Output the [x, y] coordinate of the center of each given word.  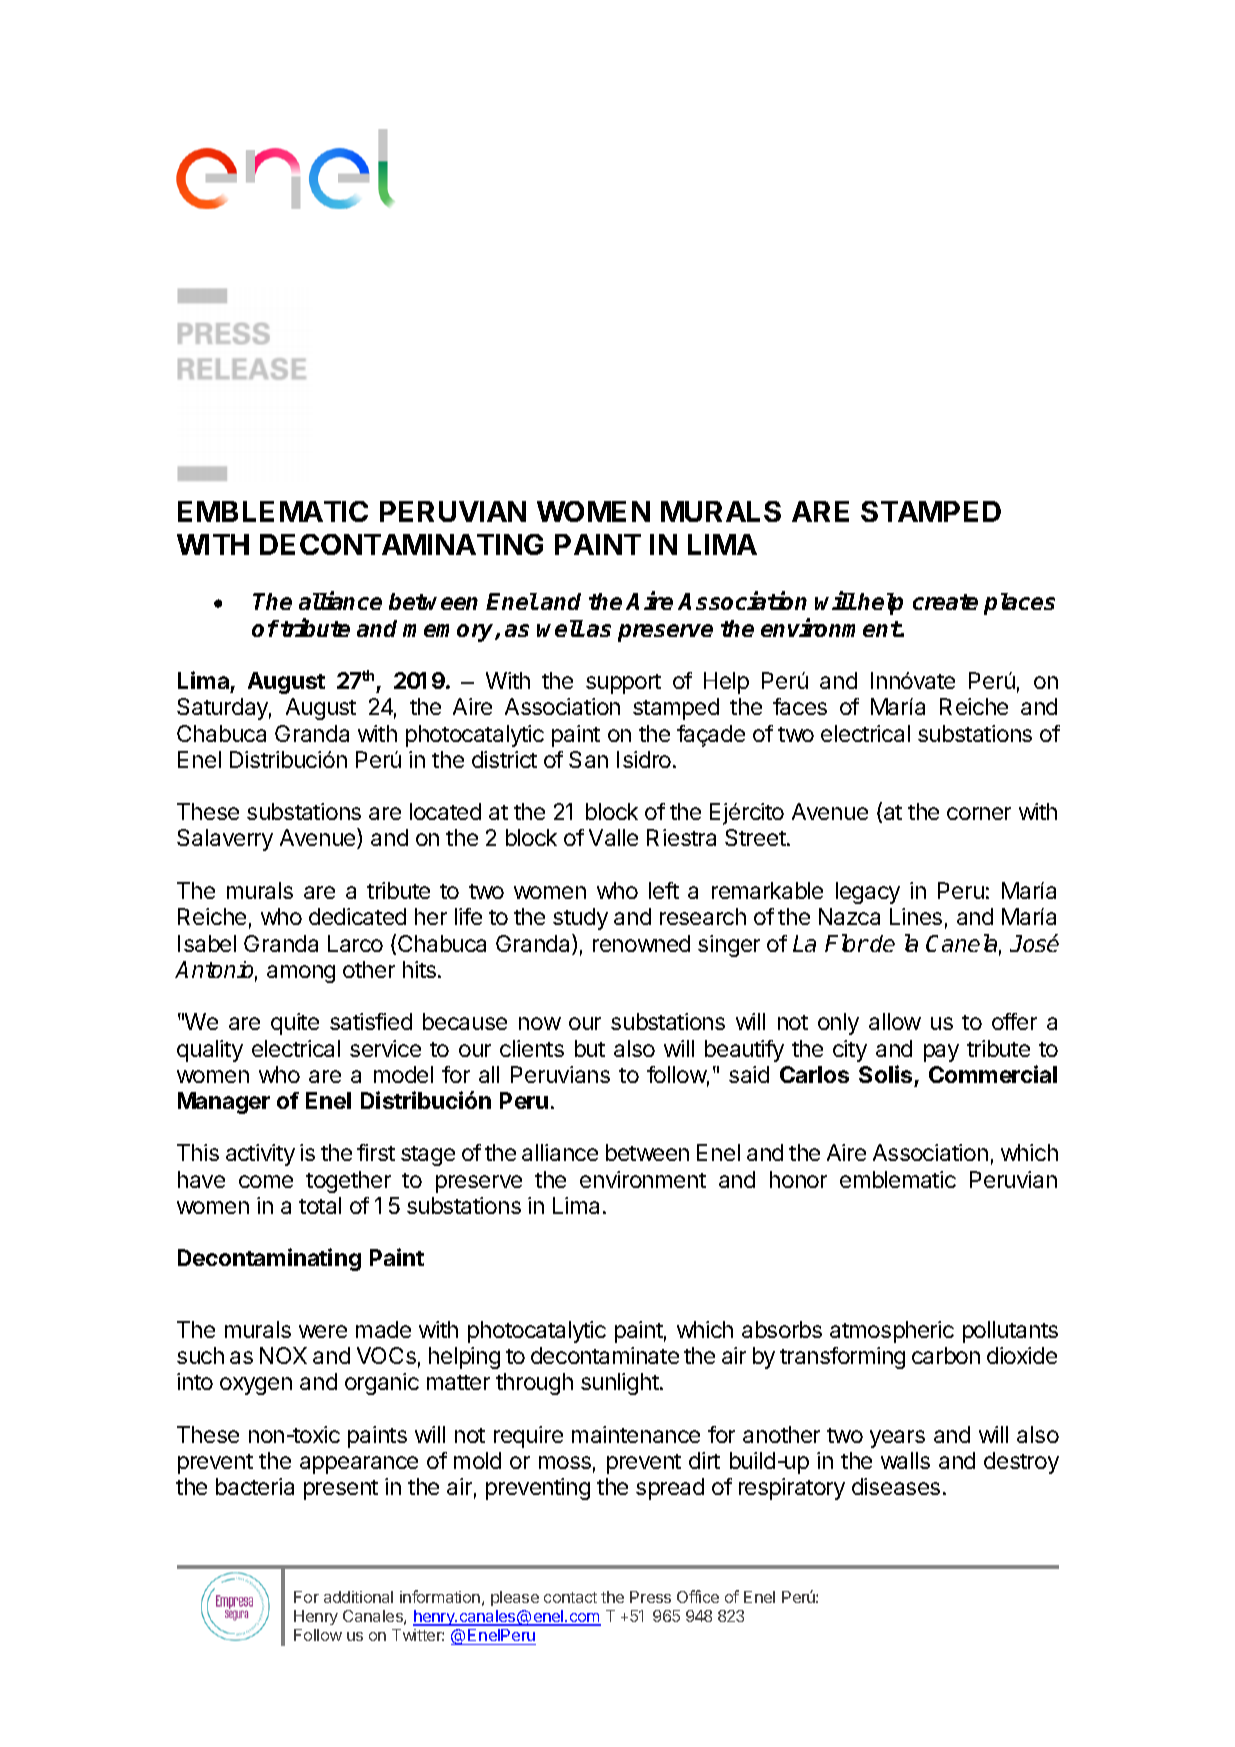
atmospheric [892, 1332]
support [623, 684]
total [320, 1205]
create [945, 602]
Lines [916, 916]
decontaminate [605, 1355]
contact [570, 1597]
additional [358, 1597]
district [504, 759]
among [301, 974]
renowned [641, 943]
